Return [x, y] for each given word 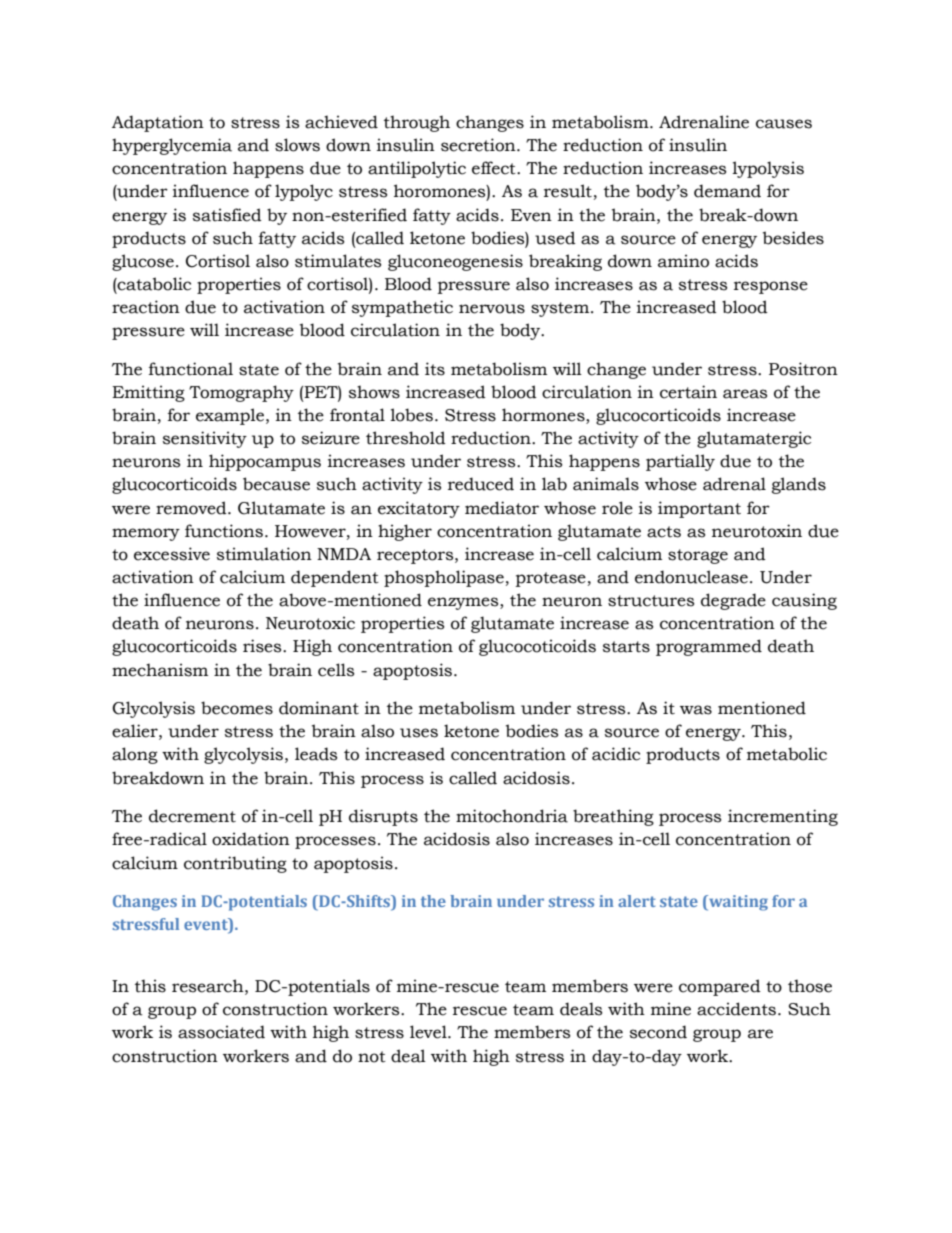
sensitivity [205, 439]
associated [221, 1032]
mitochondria [512, 816]
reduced [481, 484]
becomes [237, 708]
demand [727, 191]
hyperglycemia [172, 146]
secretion [479, 145]
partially [680, 462]
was [696, 710]
